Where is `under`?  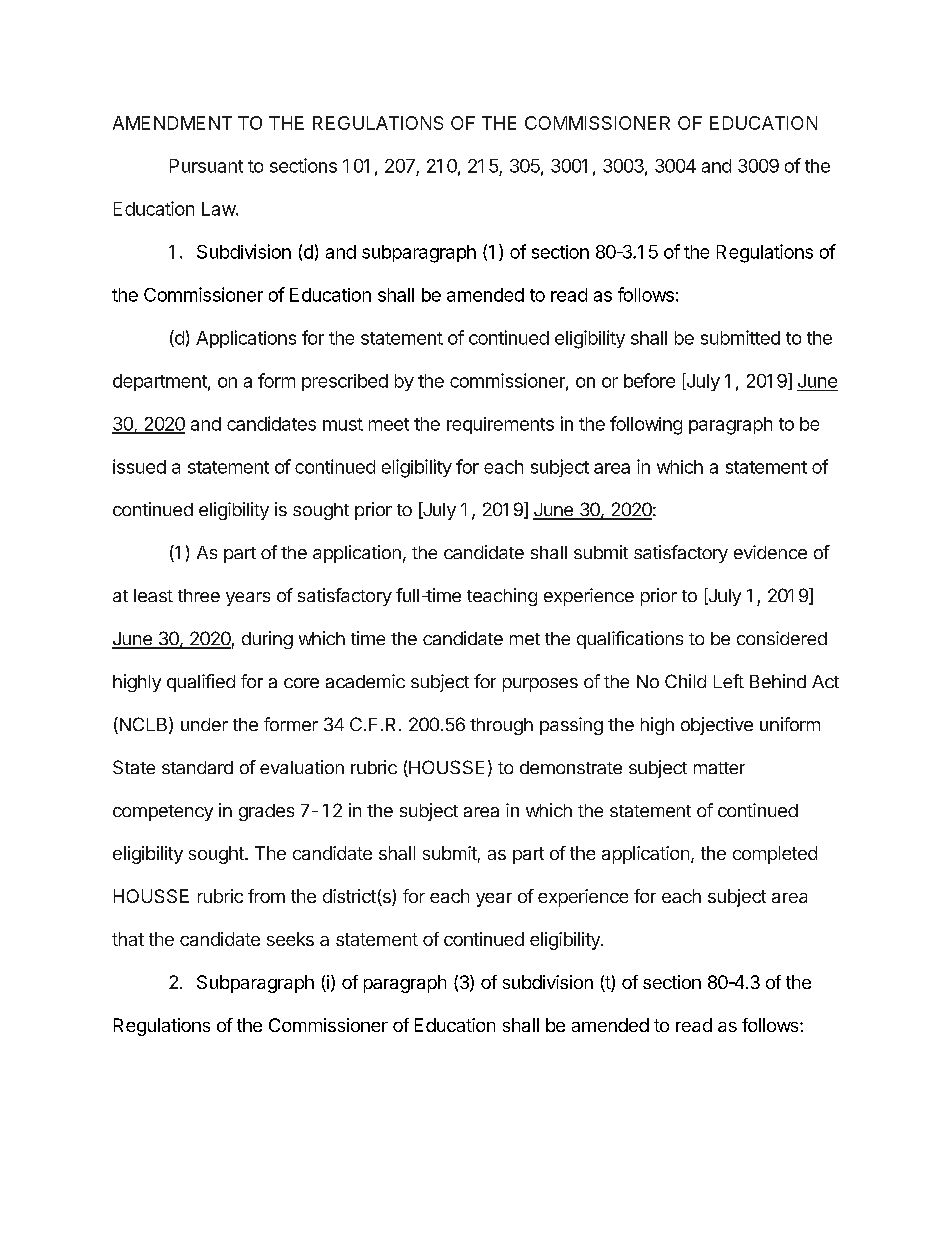
under is located at coordinates (204, 724).
